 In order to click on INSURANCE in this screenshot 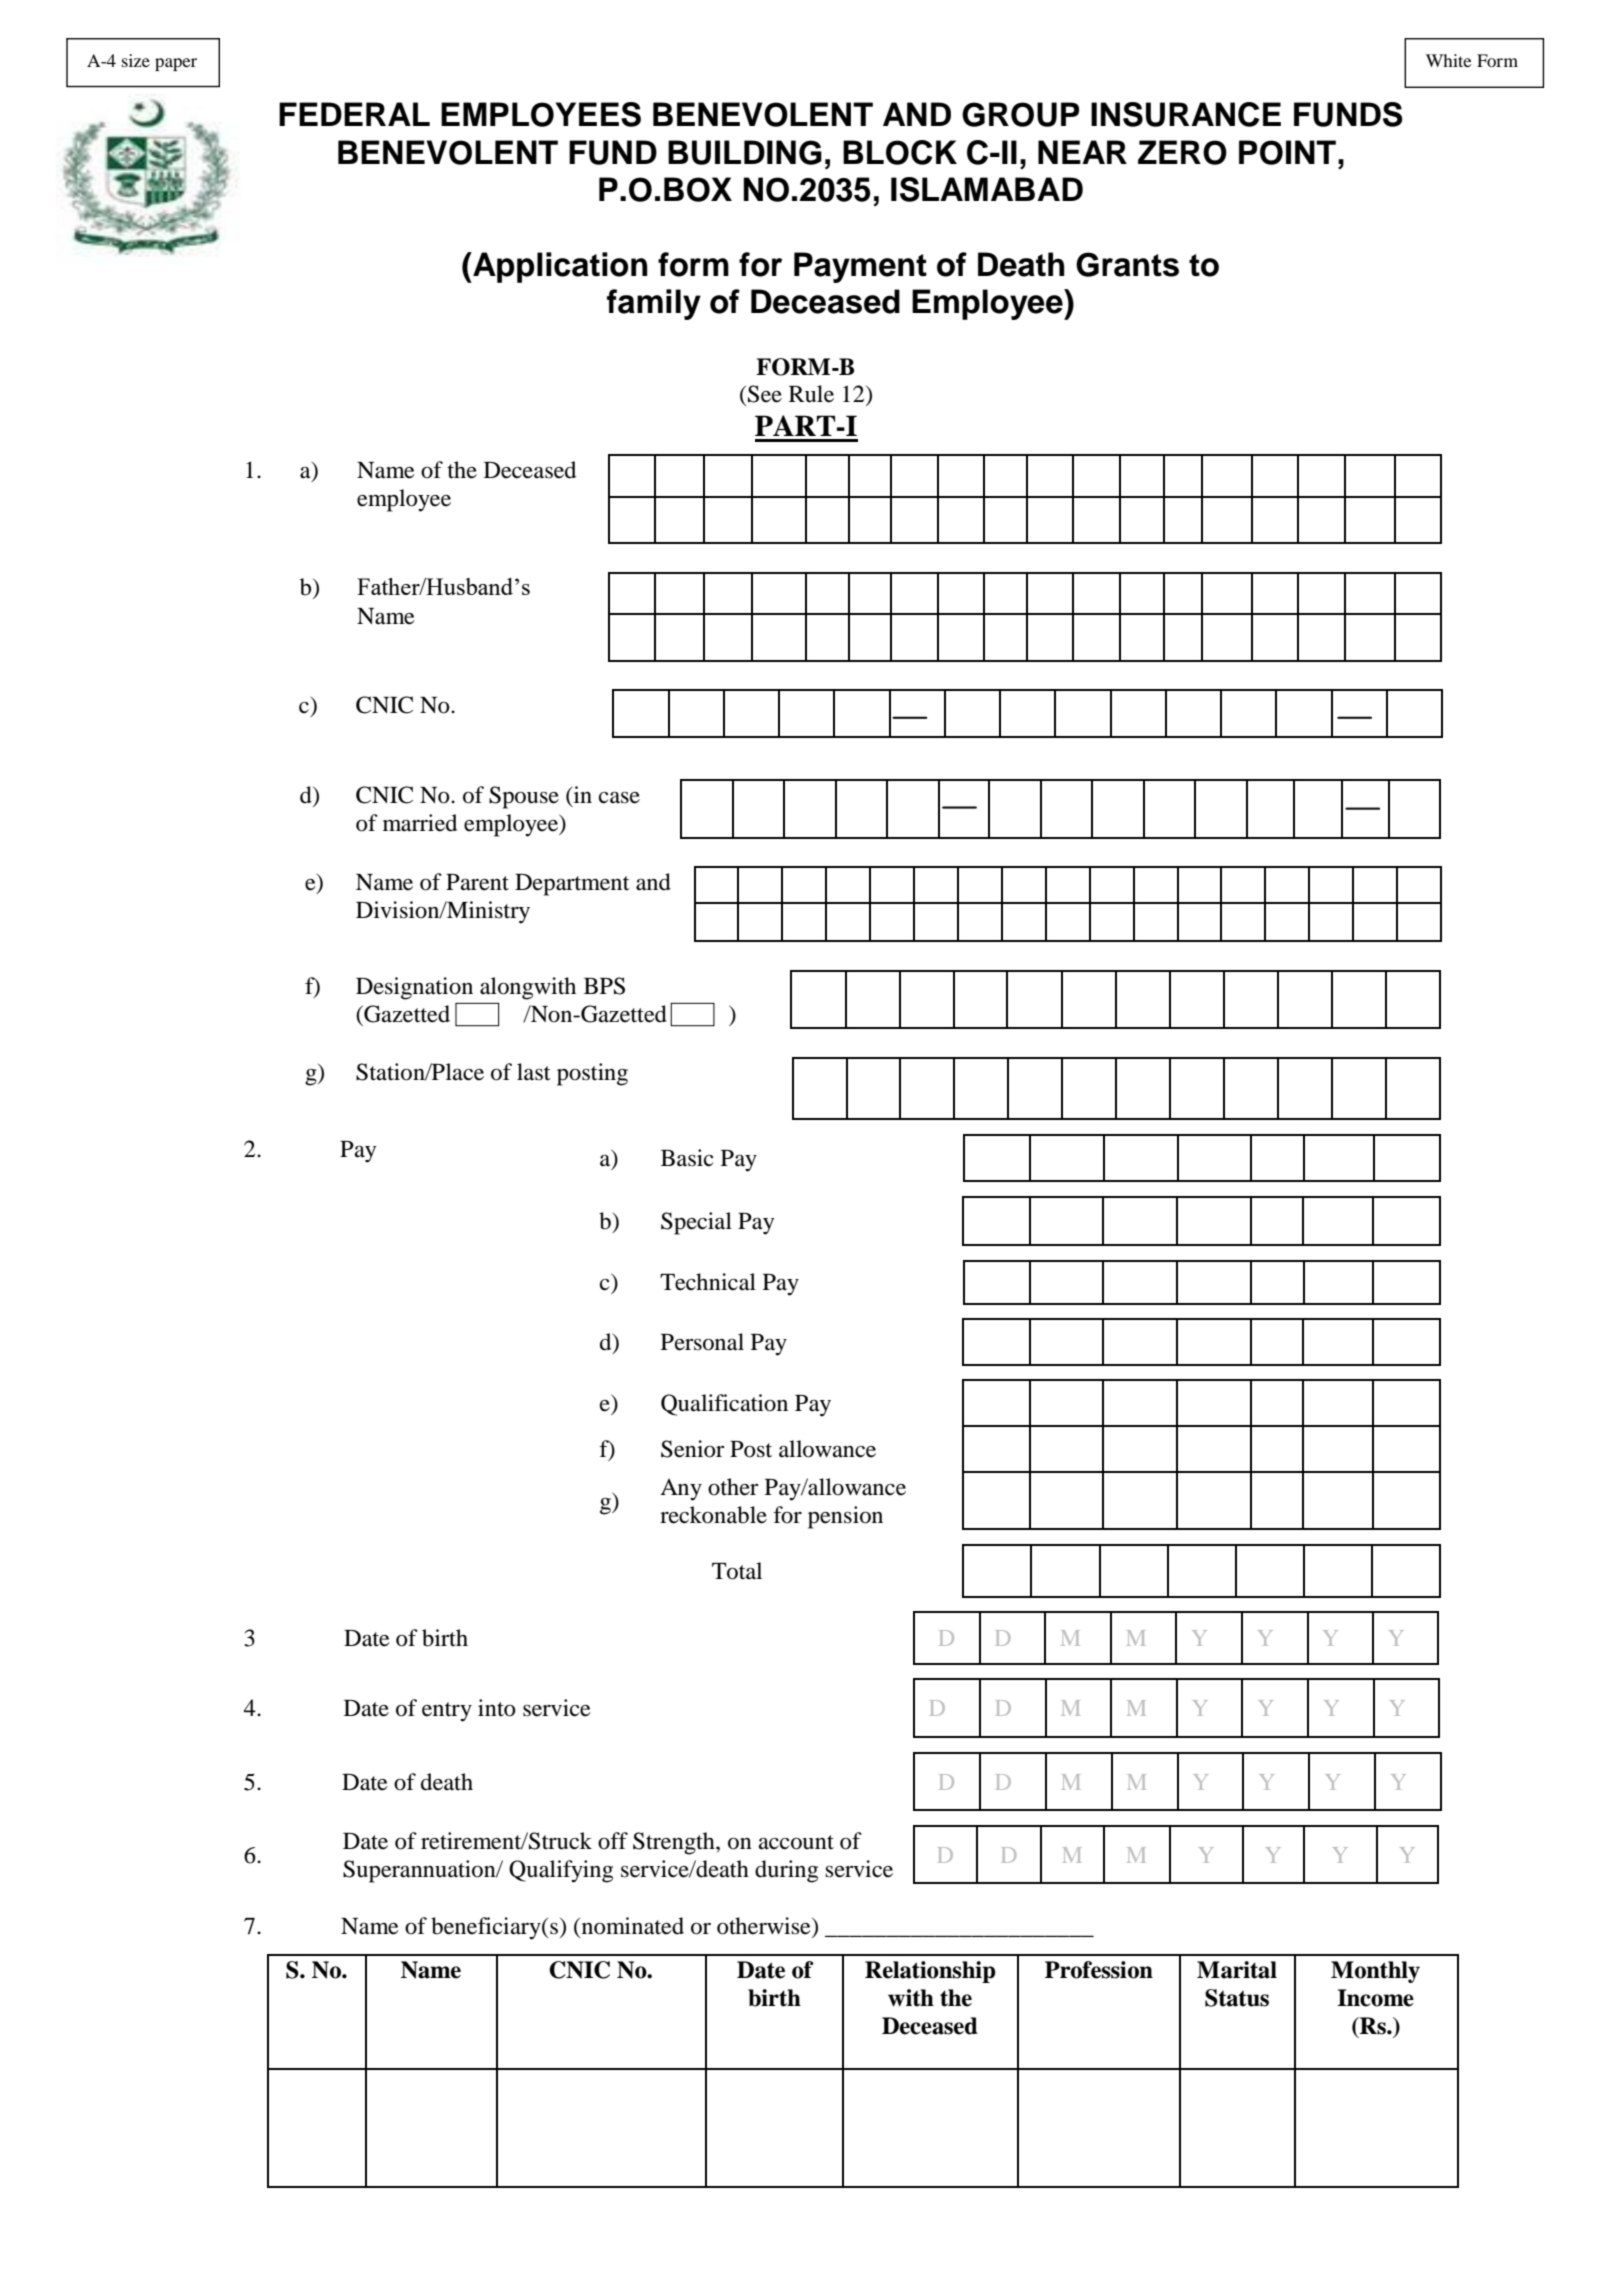, I will do `click(1186, 114)`.
